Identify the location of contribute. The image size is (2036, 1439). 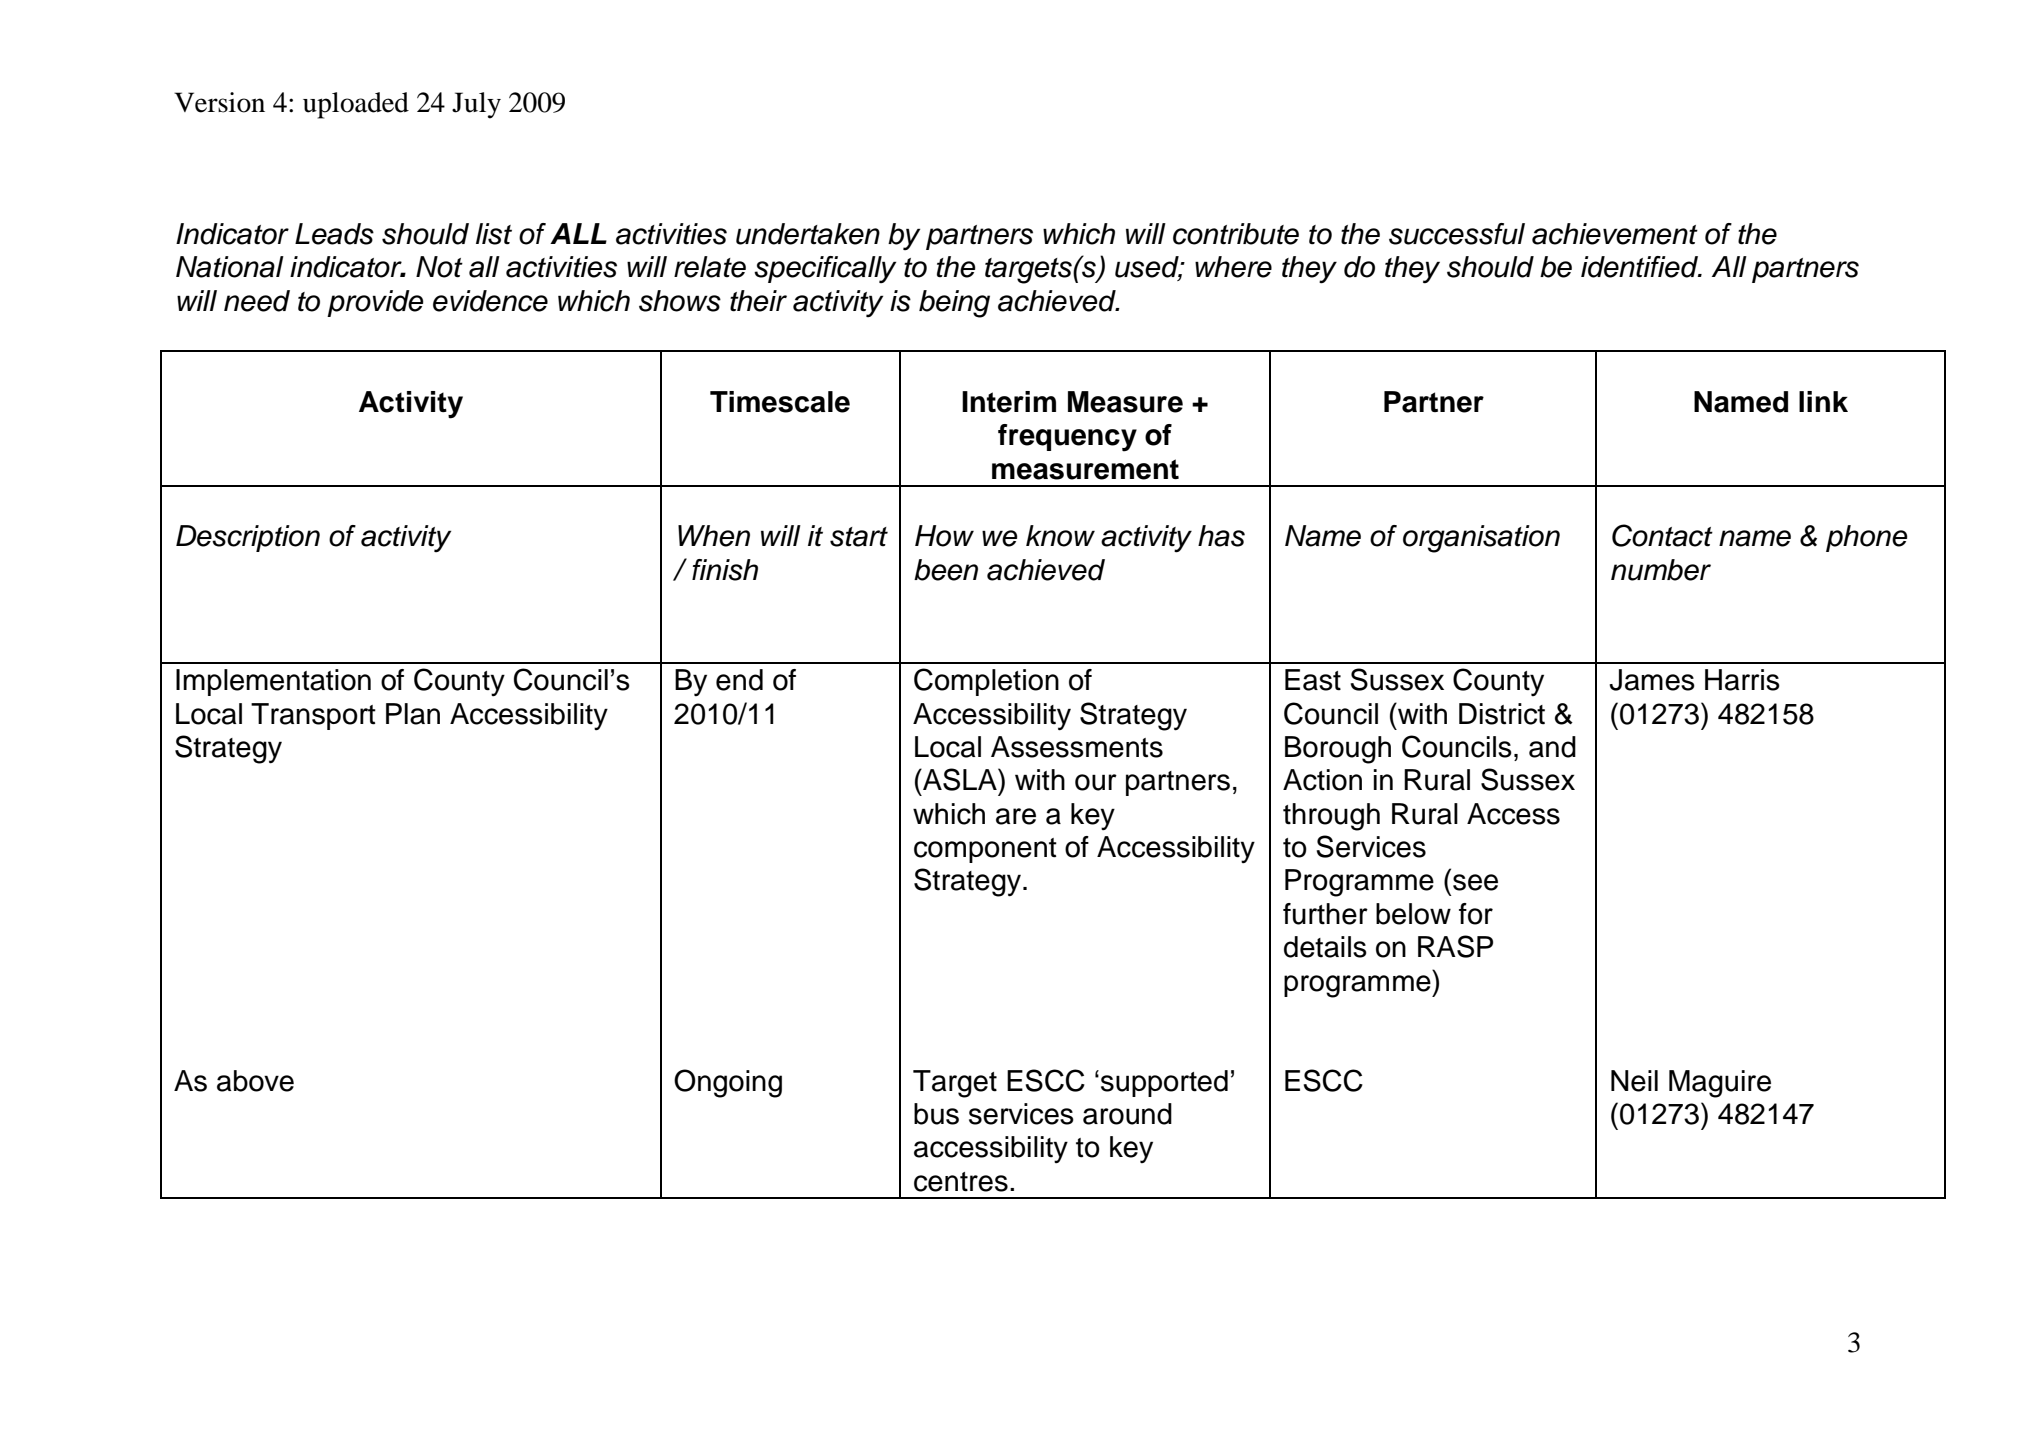
(1236, 234).
